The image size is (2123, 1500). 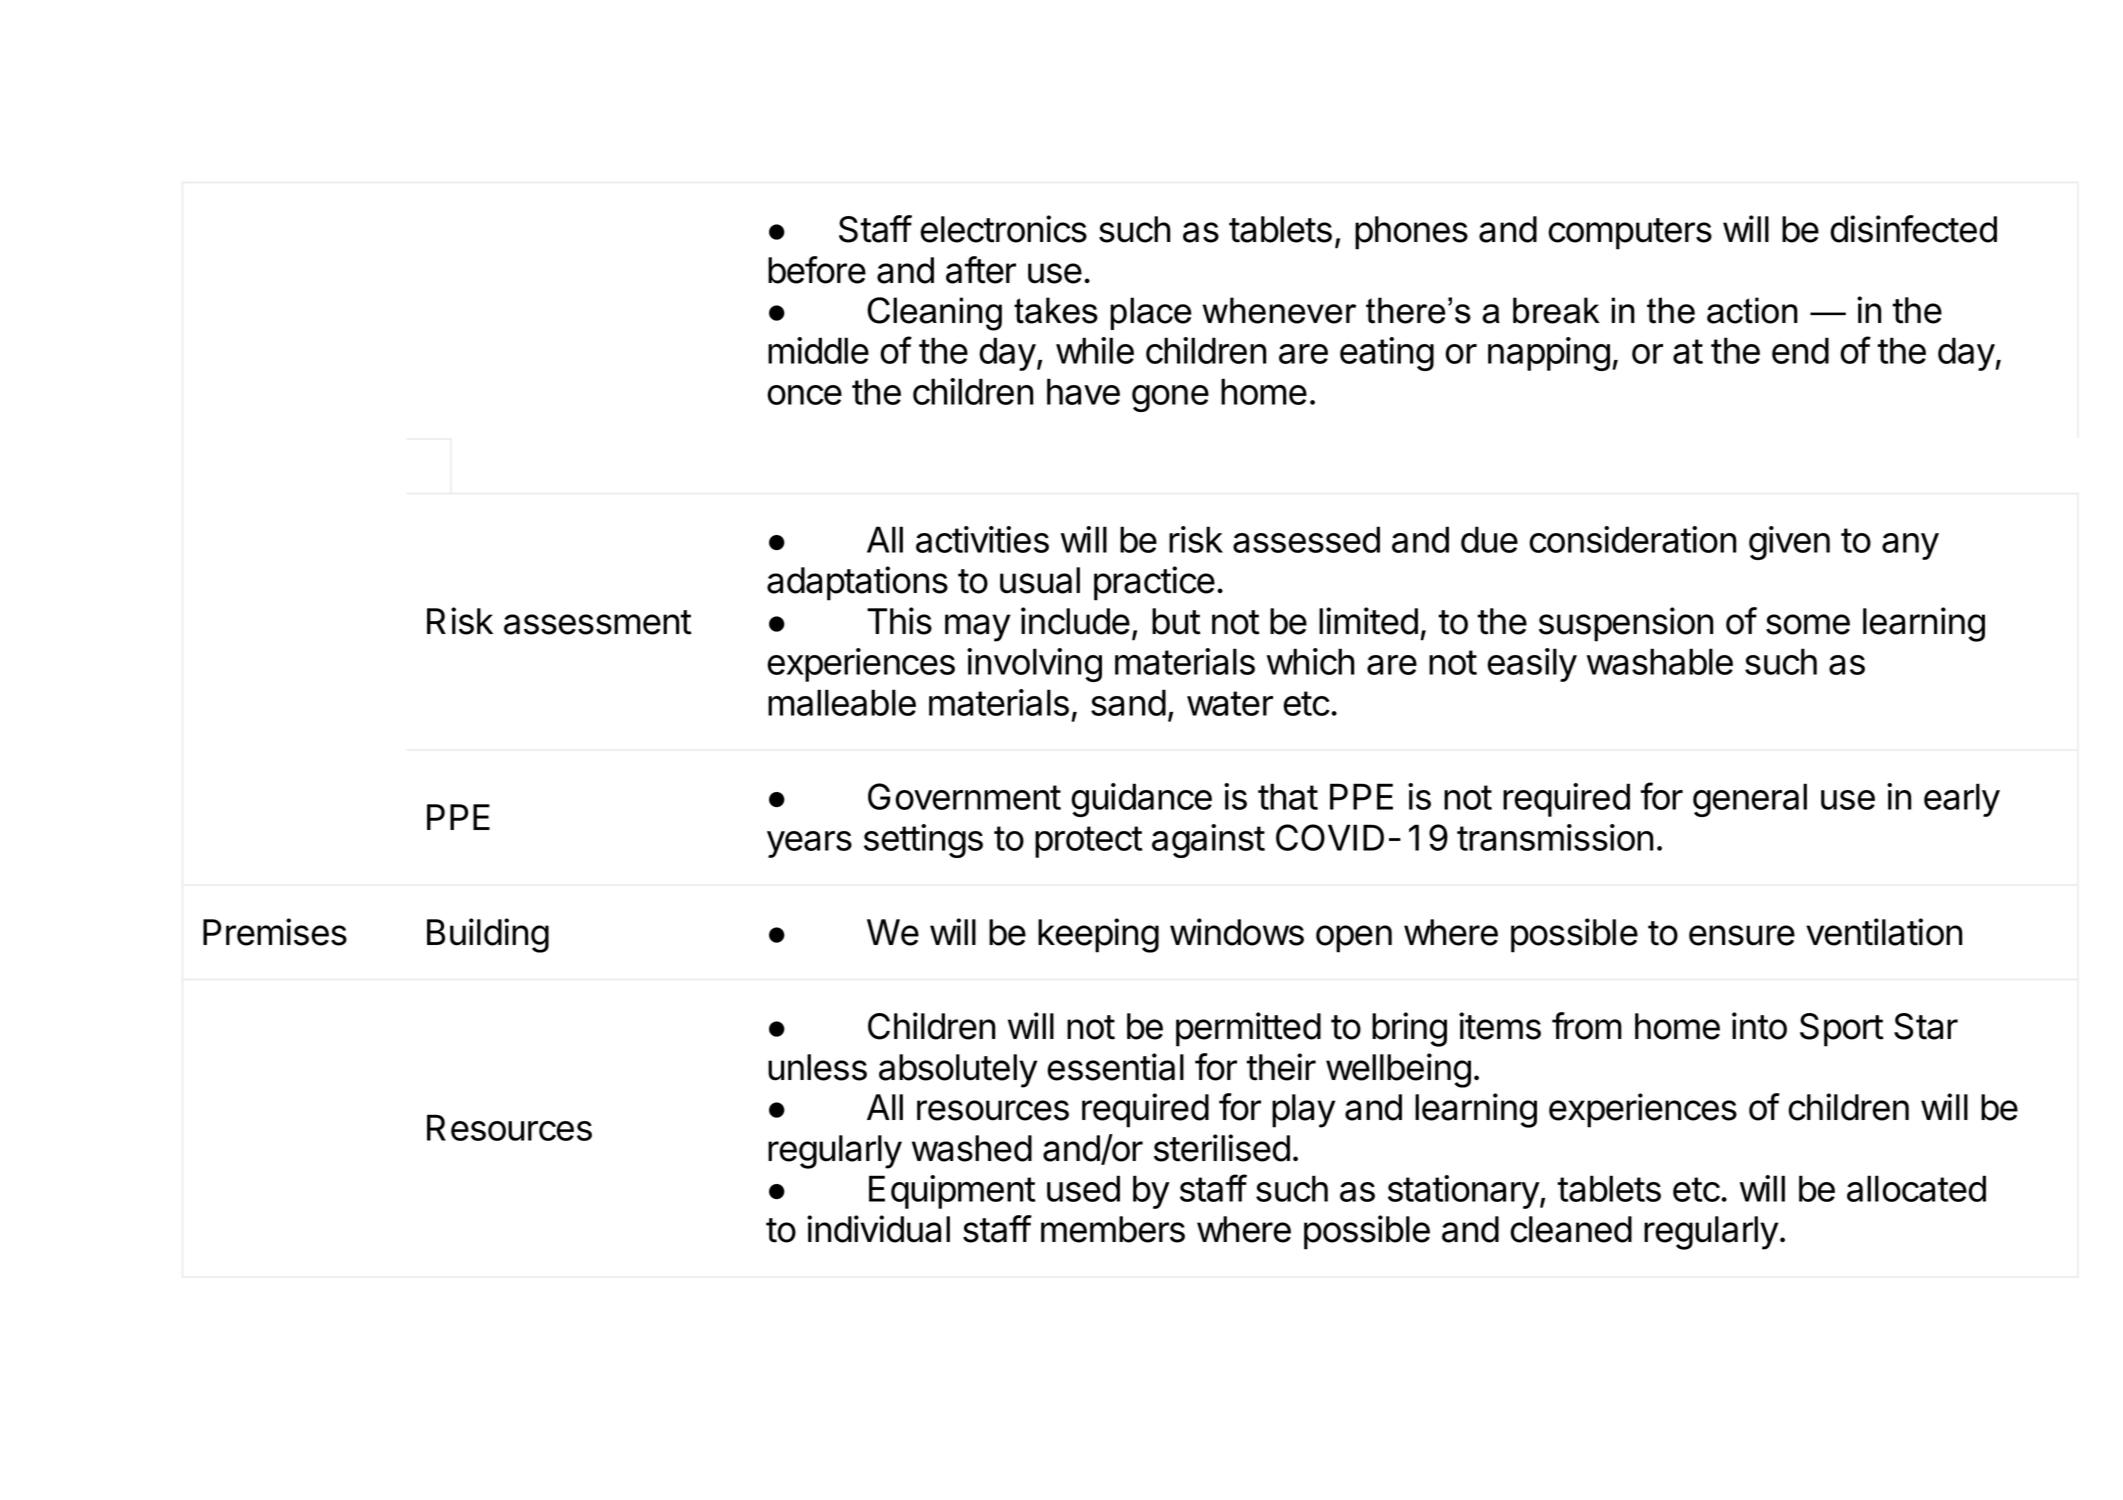 What do you see at coordinates (878, 1229) in the image?
I see `individual` at bounding box center [878, 1229].
